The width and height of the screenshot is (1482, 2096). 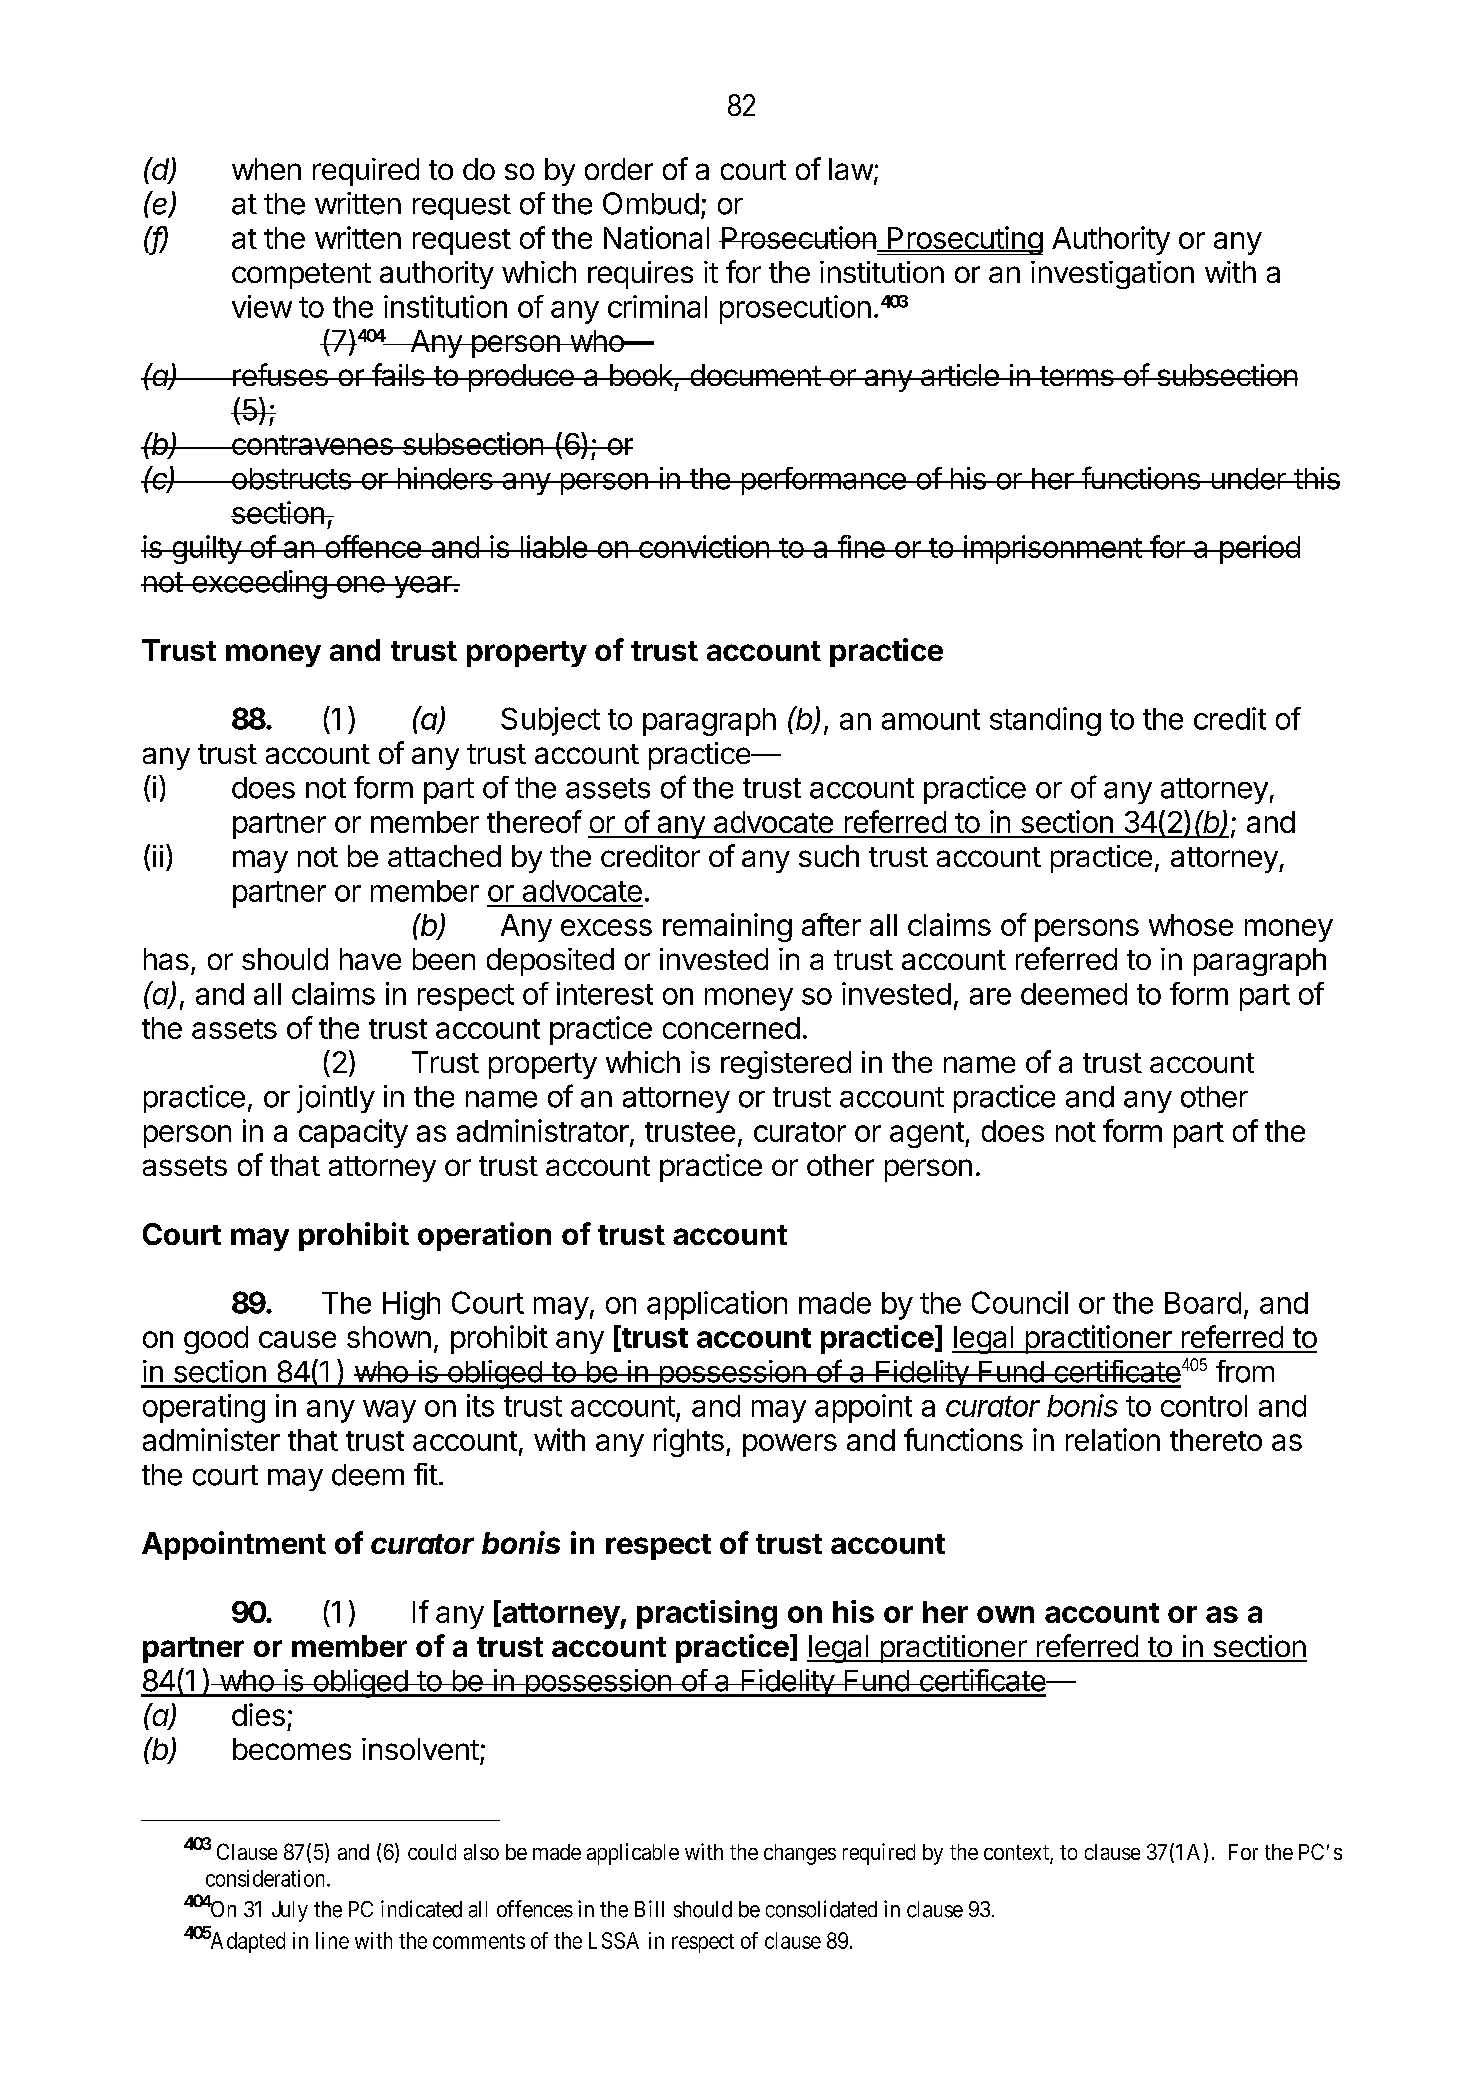 I want to click on Board, so click(x=1203, y=1303).
